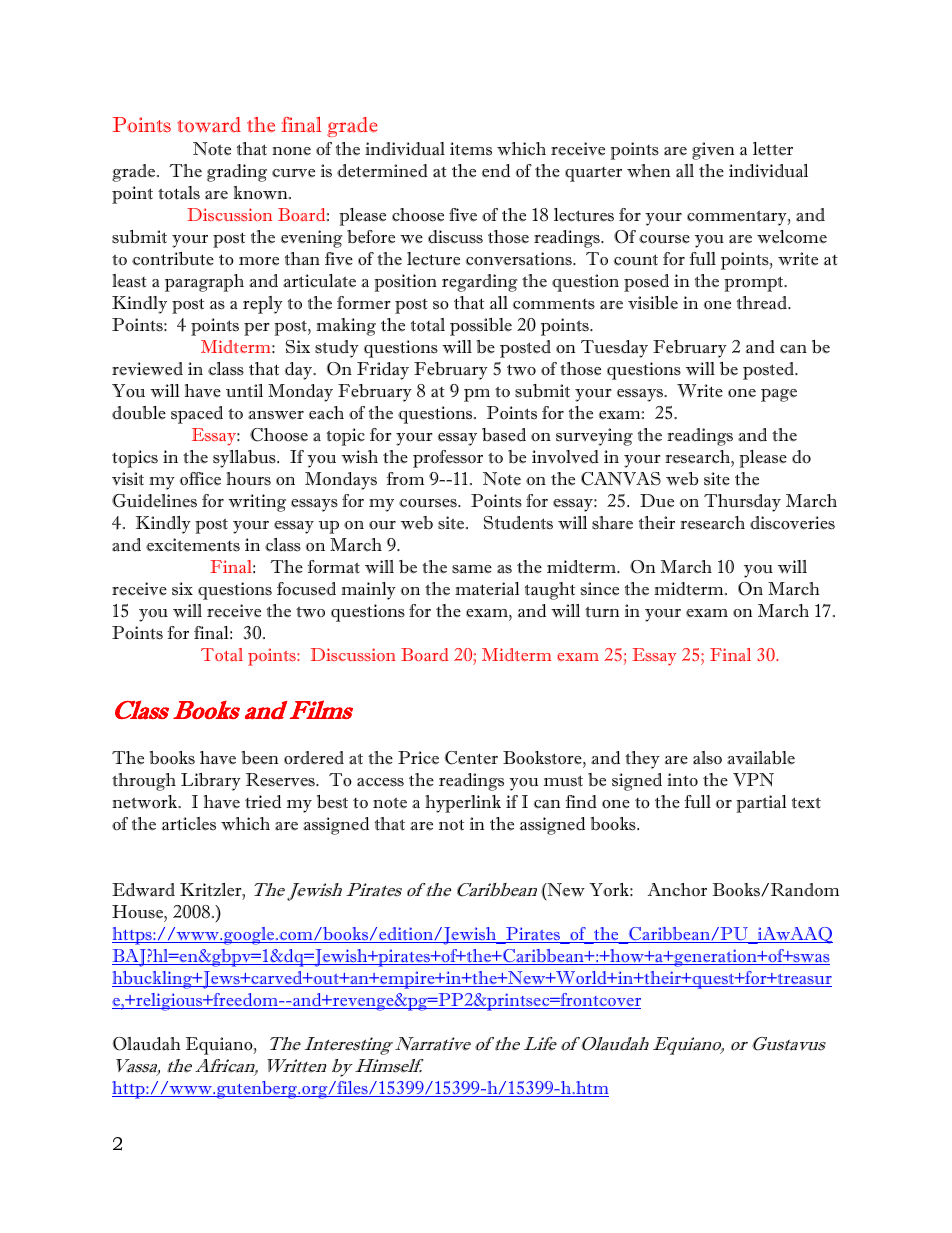  I want to click on page, so click(779, 395).
